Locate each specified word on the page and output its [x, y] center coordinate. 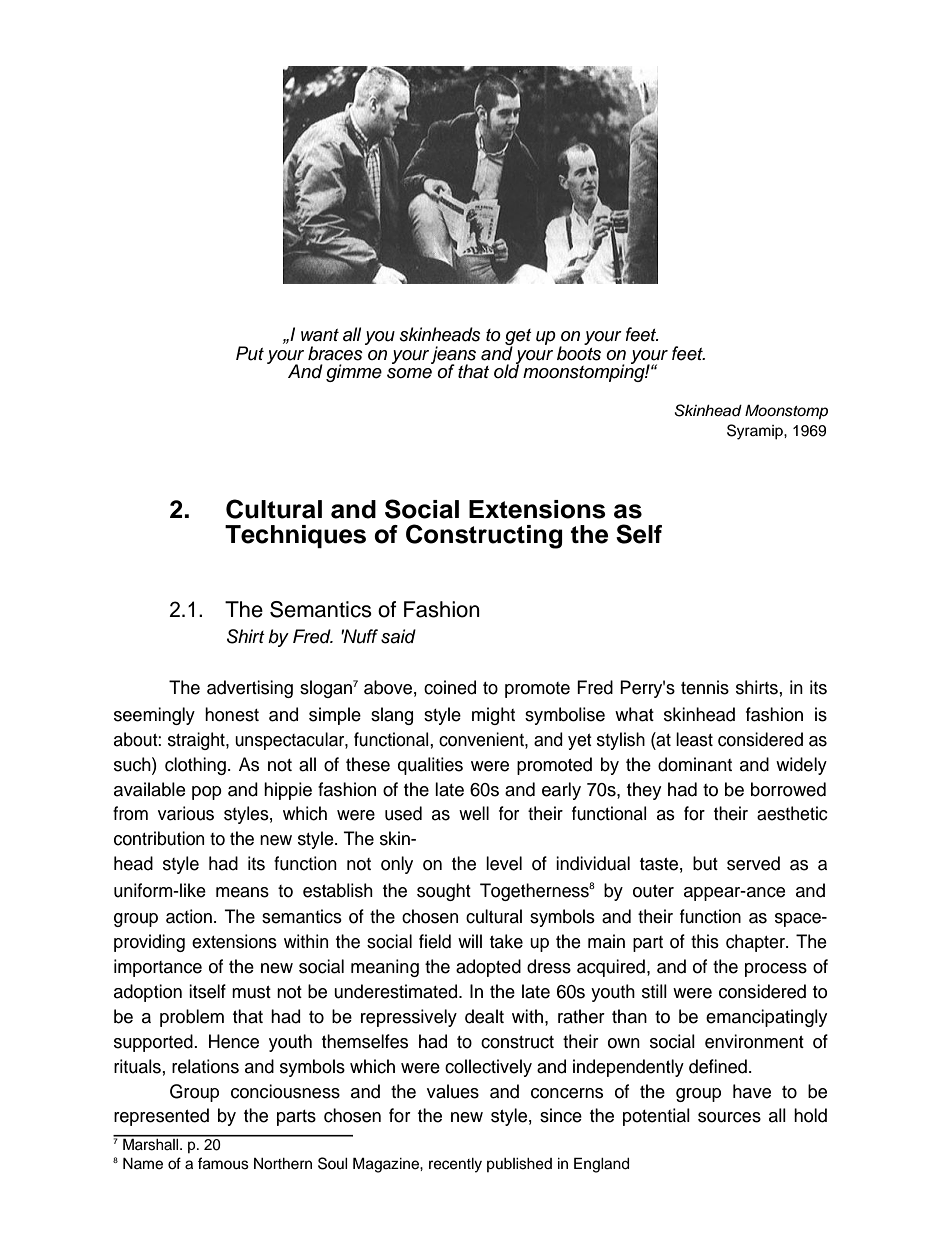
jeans [453, 356]
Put [250, 353]
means [242, 892]
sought [444, 892]
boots [579, 352]
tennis [705, 687]
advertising [250, 689]
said [398, 636]
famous [223, 1163]
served [753, 863]
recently [455, 1165]
